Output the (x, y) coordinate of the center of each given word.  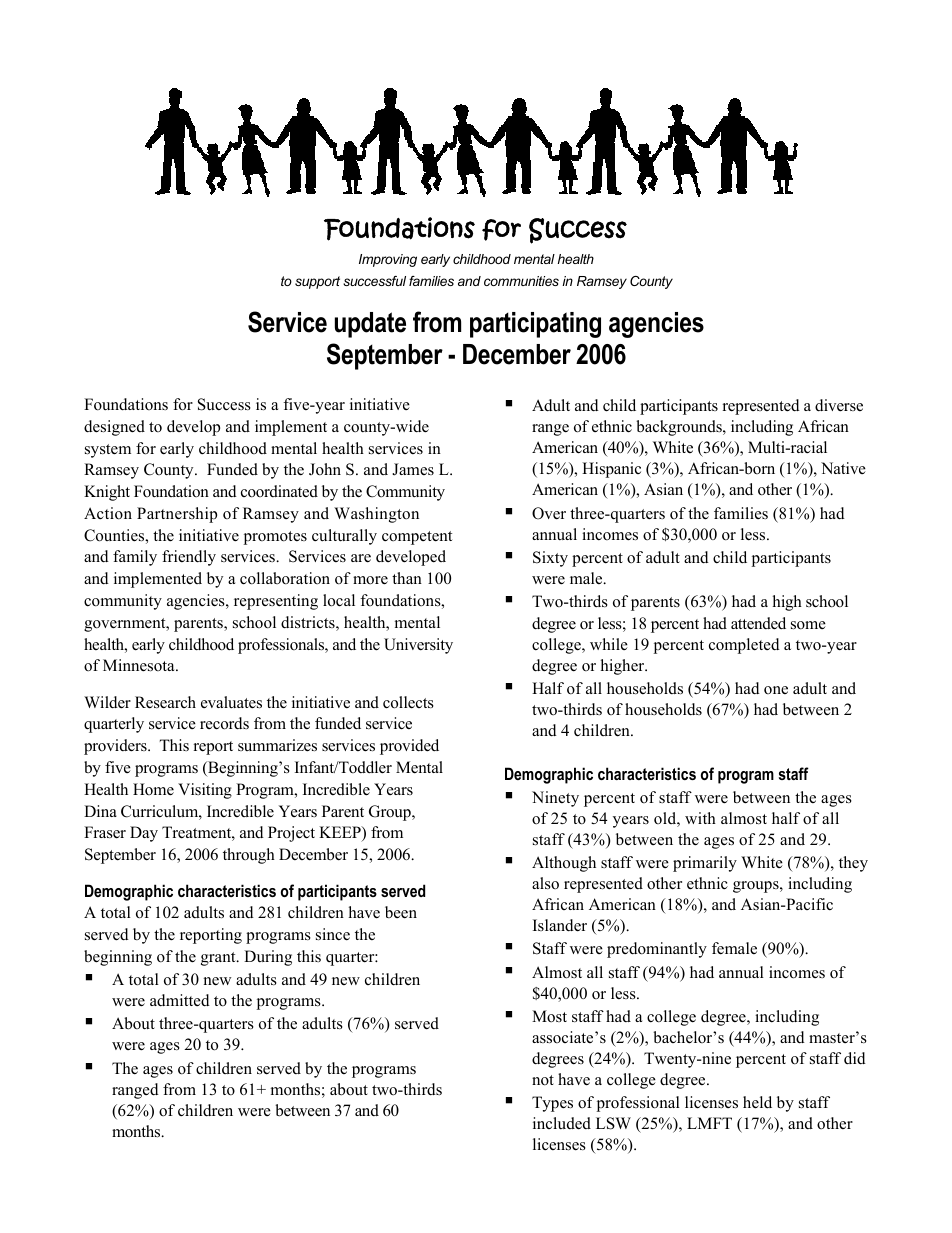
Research (165, 702)
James (413, 469)
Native (843, 468)
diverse (839, 405)
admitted (180, 1000)
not (543, 1080)
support (317, 282)
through (249, 856)
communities (521, 281)
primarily (705, 864)
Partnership (177, 515)
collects (408, 702)
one (776, 690)
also (545, 883)
